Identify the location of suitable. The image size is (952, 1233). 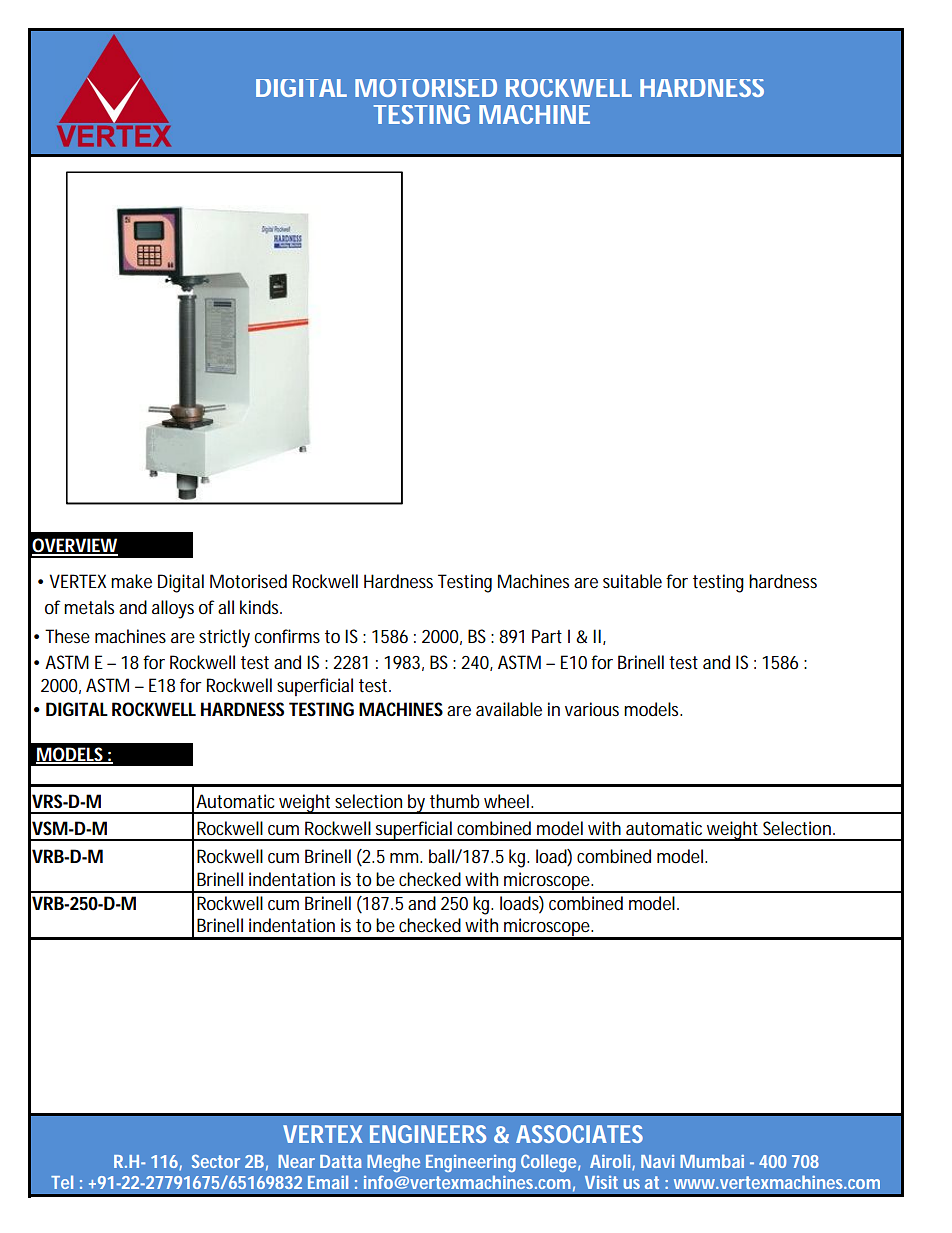
(632, 581).
